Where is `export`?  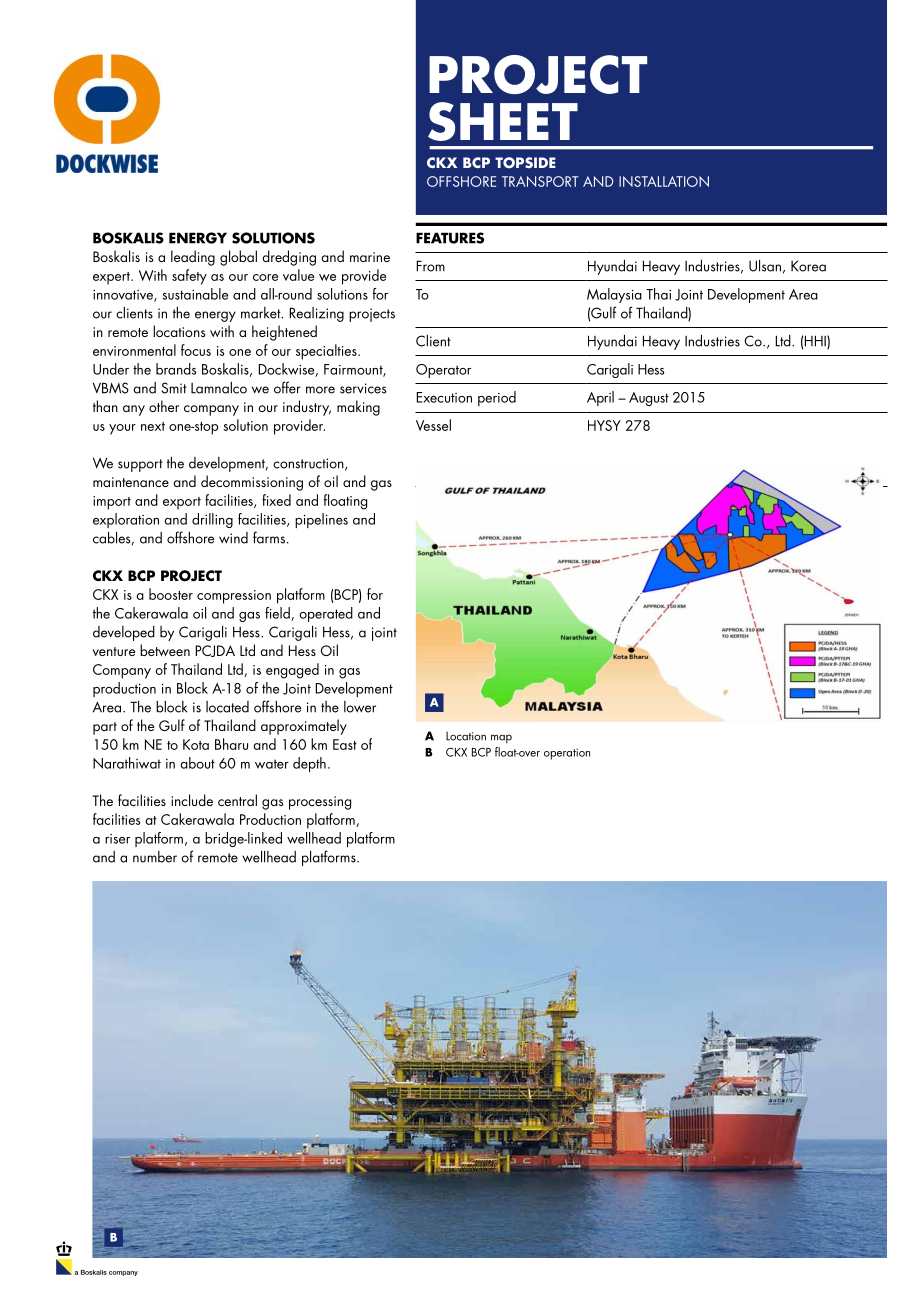 export is located at coordinates (182, 503).
